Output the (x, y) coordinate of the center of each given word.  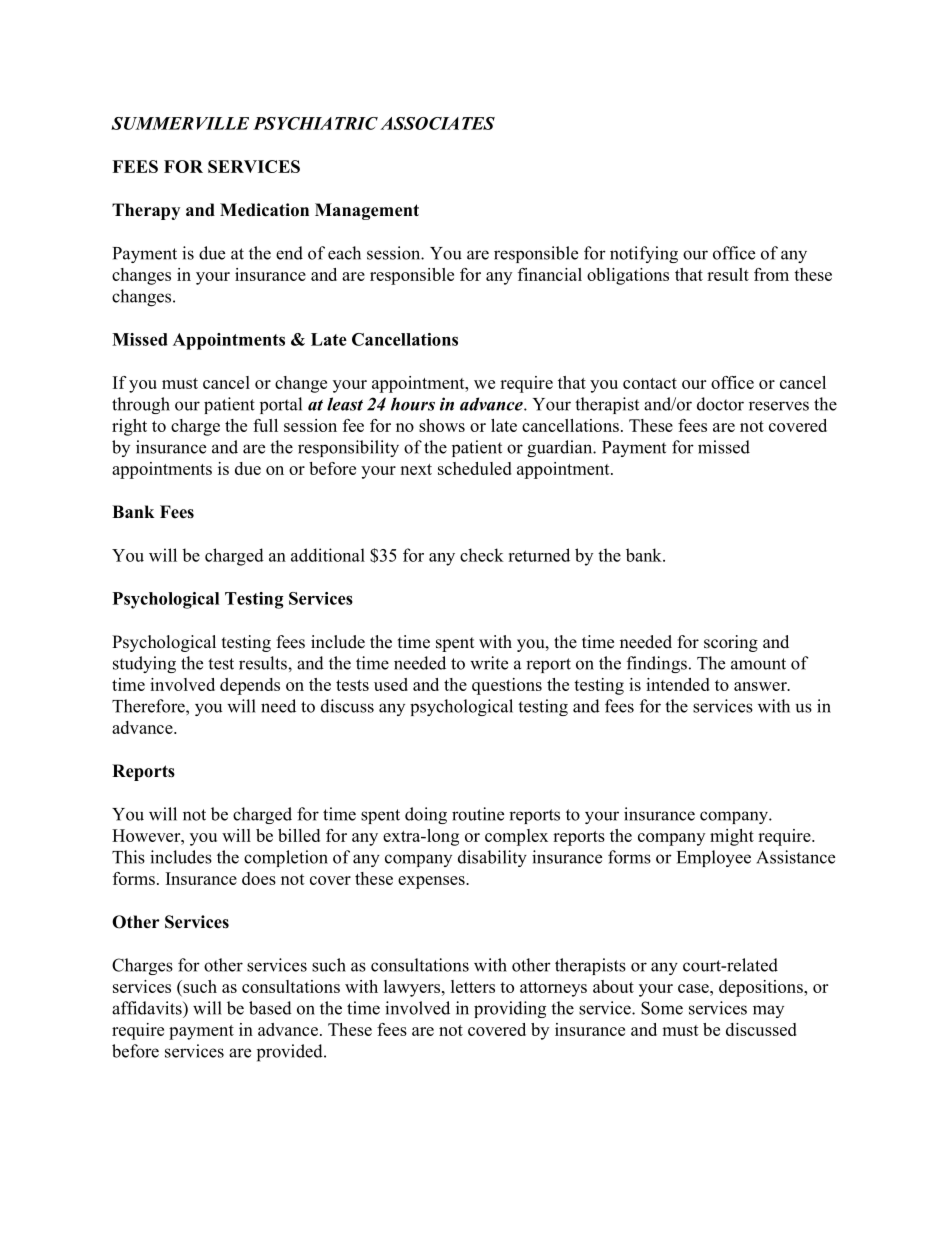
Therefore (149, 706)
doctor (720, 404)
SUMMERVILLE (180, 123)
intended (678, 684)
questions (507, 686)
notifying (644, 254)
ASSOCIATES (437, 123)
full (265, 425)
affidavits (148, 1008)
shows (442, 425)
